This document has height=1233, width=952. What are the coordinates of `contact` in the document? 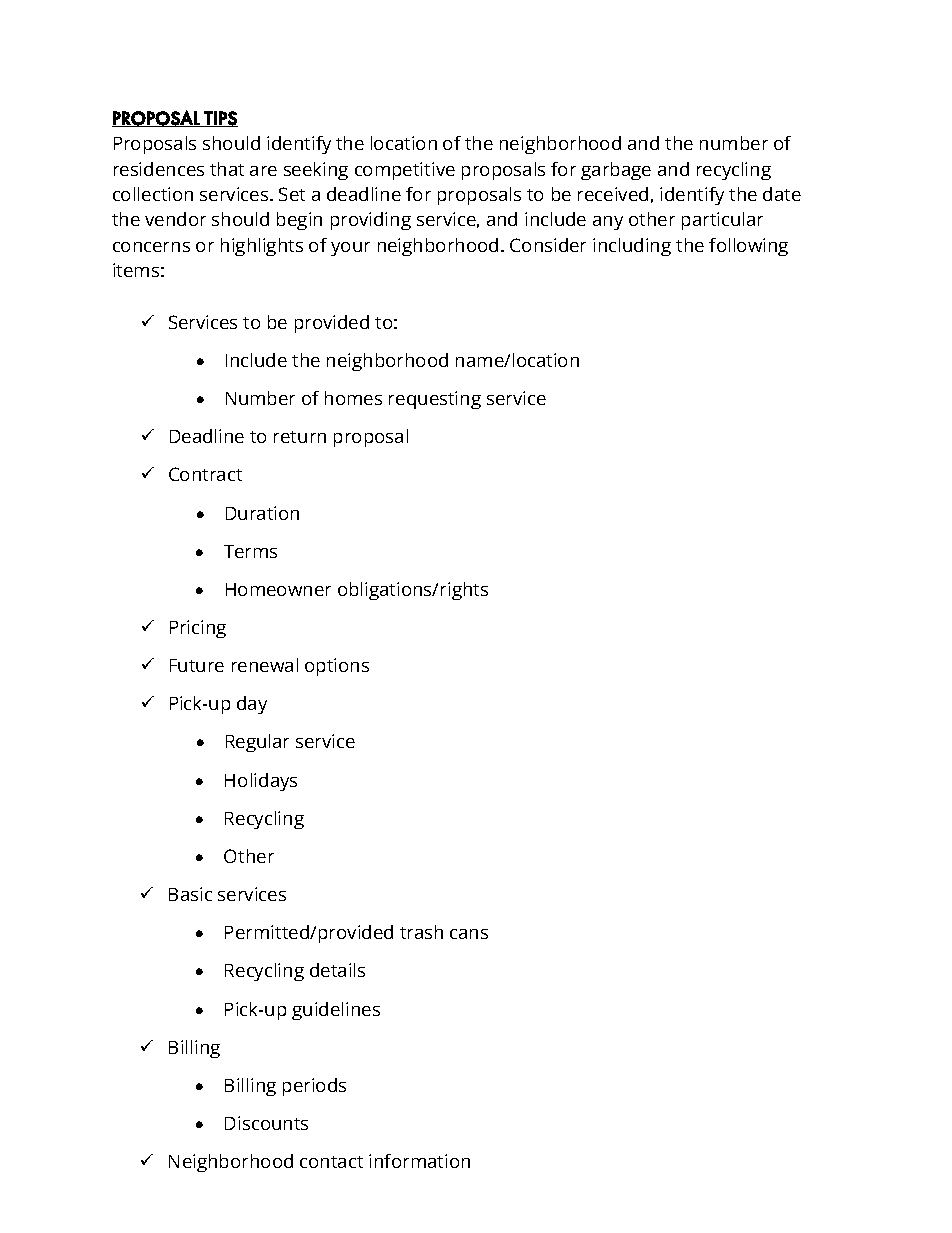 It's located at (331, 1162).
